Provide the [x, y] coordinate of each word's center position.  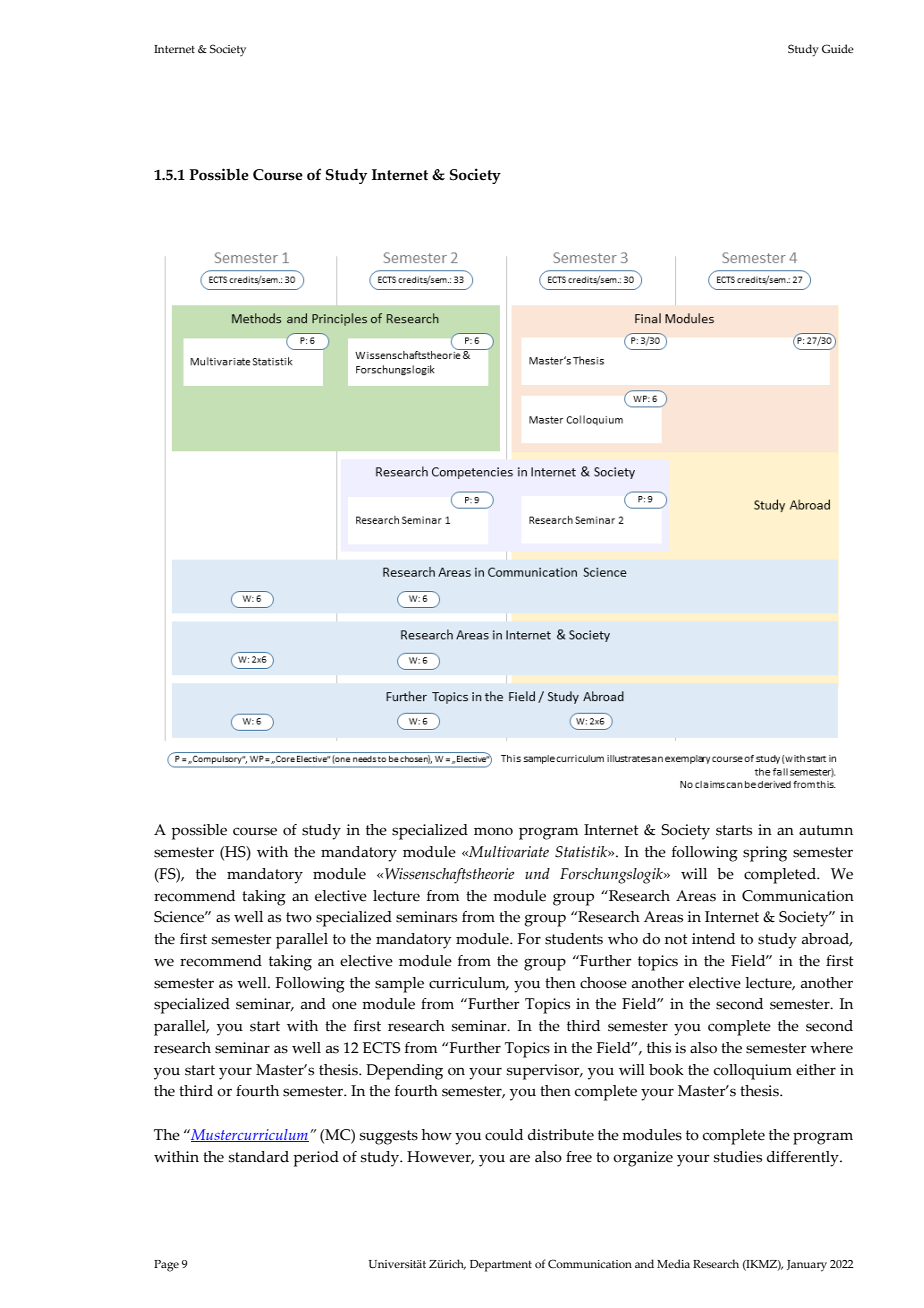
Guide [838, 48]
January [807, 1266]
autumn [826, 830]
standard [259, 1157]
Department [501, 1266]
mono [493, 831]
